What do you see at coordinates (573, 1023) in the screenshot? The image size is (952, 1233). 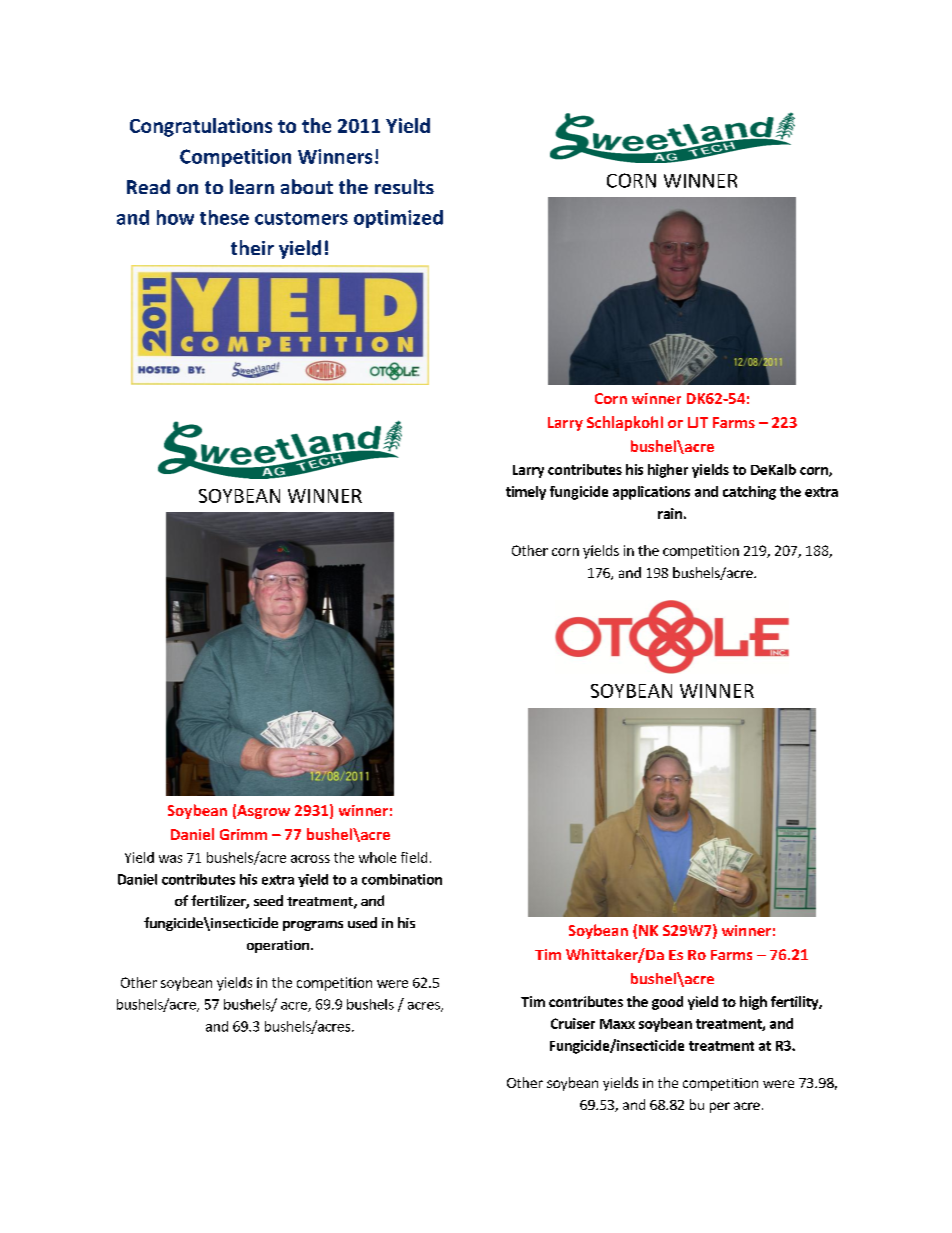 I see `Cruiser` at bounding box center [573, 1023].
